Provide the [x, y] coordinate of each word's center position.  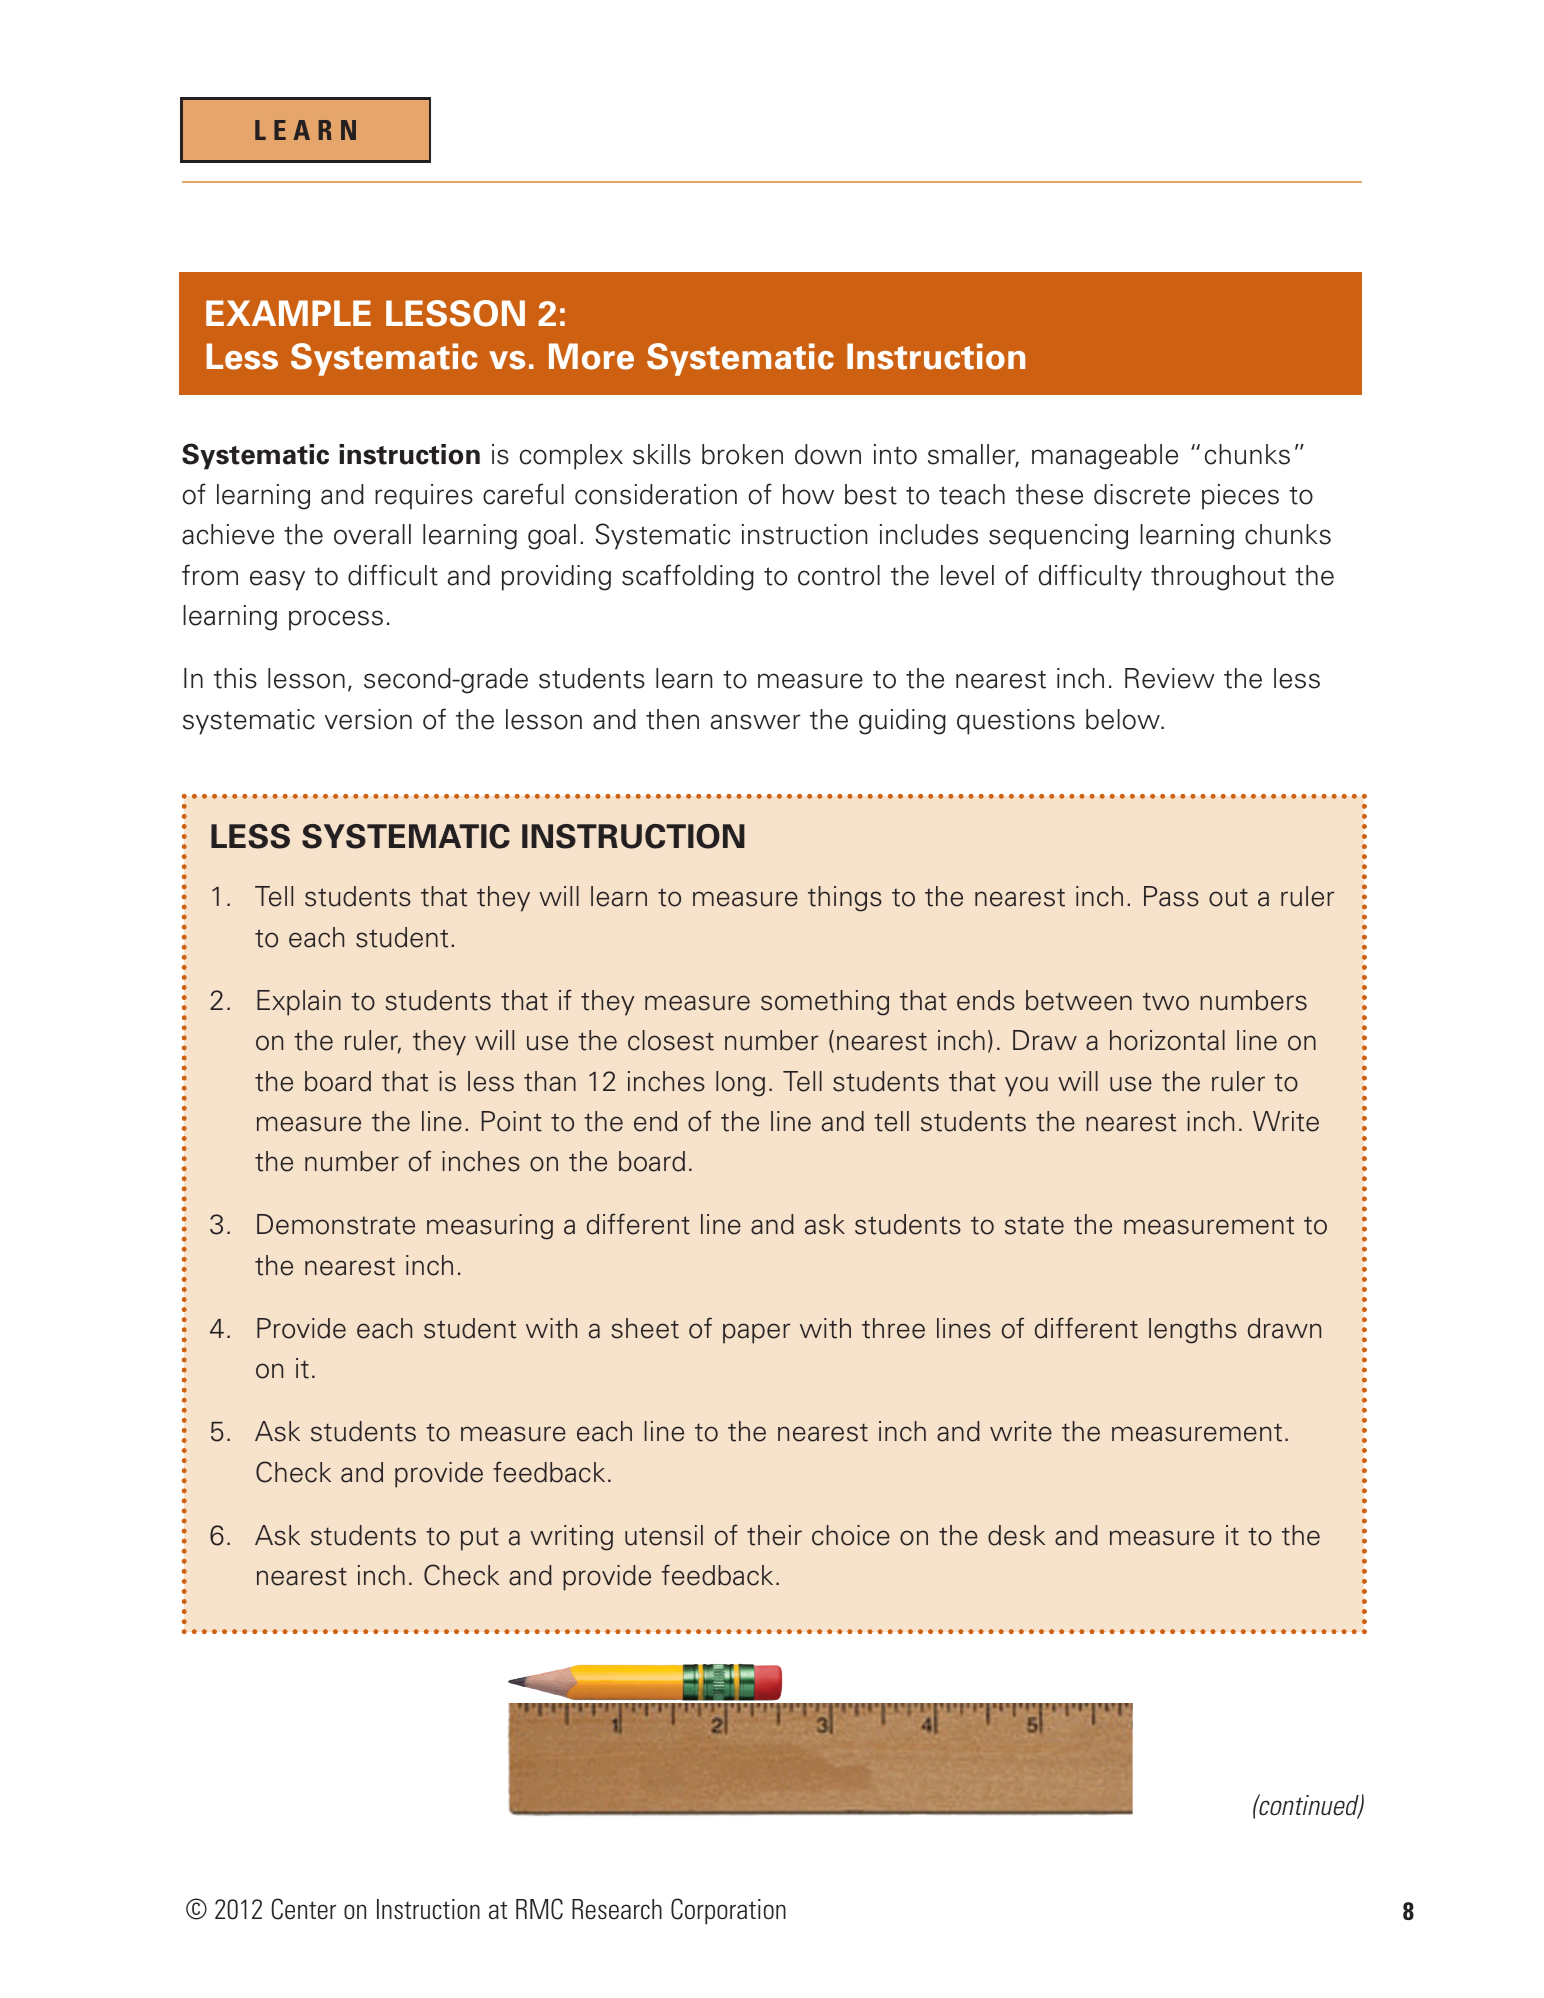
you [1026, 1086]
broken [742, 454]
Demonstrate [336, 1224]
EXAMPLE [288, 313]
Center [304, 1909]
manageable [1105, 457]
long [740, 1084]
